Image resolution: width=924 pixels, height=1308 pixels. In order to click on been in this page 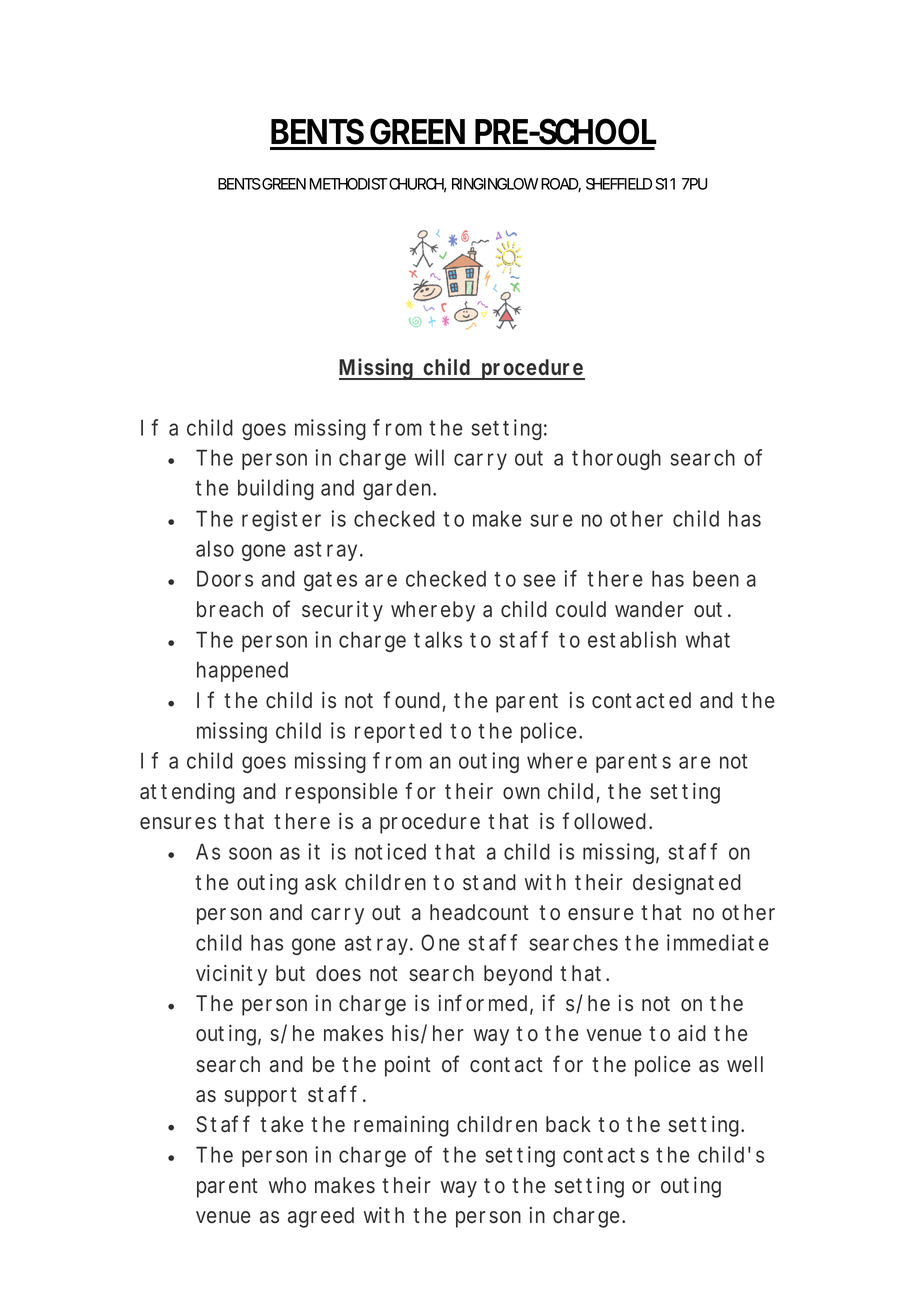, I will do `click(716, 578)`.
